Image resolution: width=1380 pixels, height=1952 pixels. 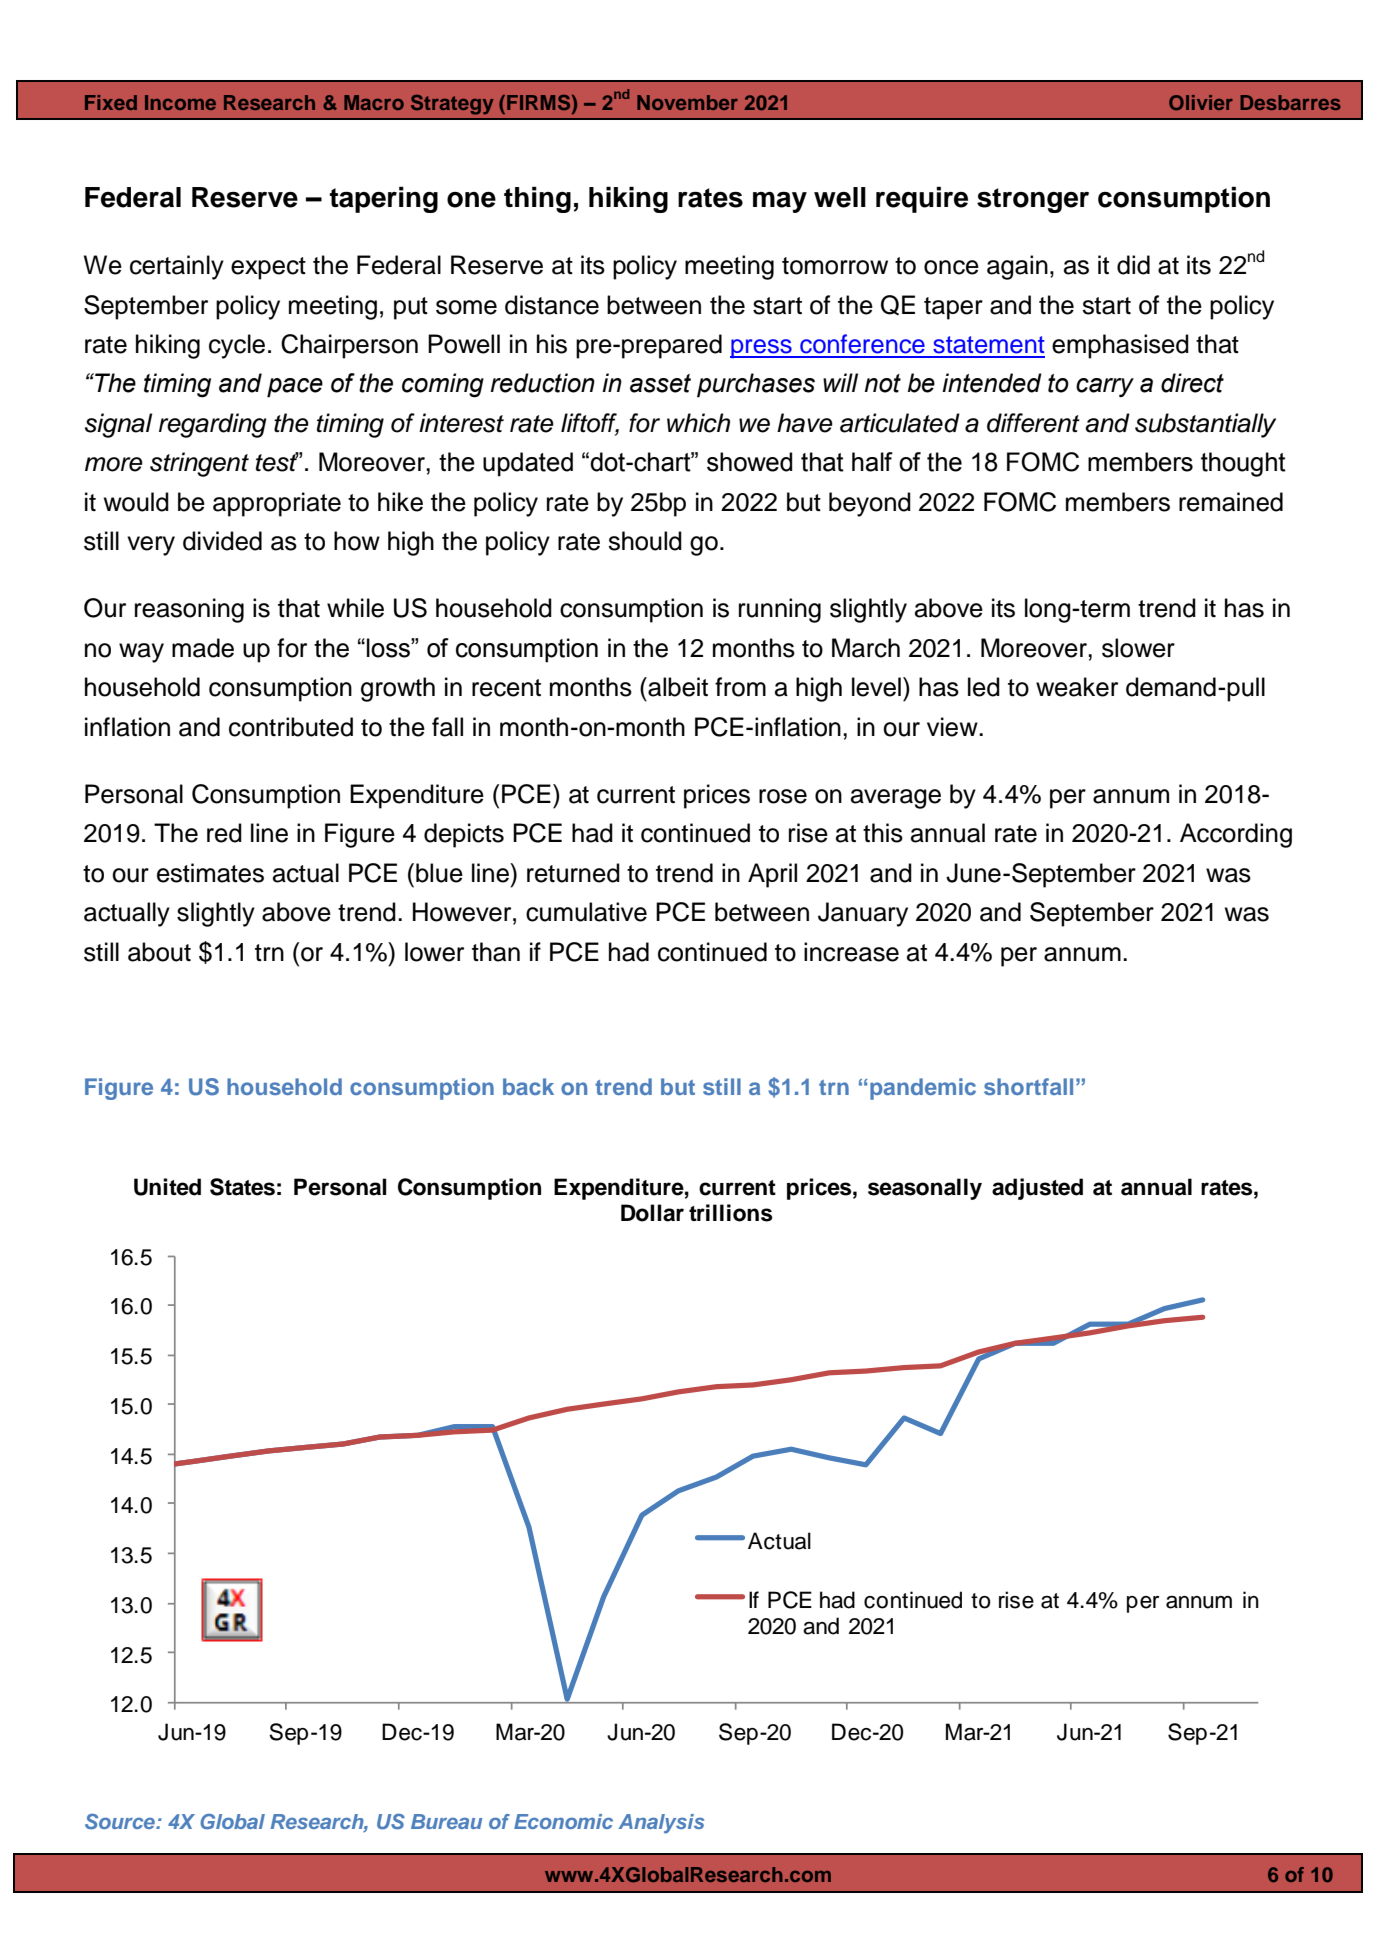 What do you see at coordinates (563, 1821) in the page?
I see `Economic` at bounding box center [563, 1821].
